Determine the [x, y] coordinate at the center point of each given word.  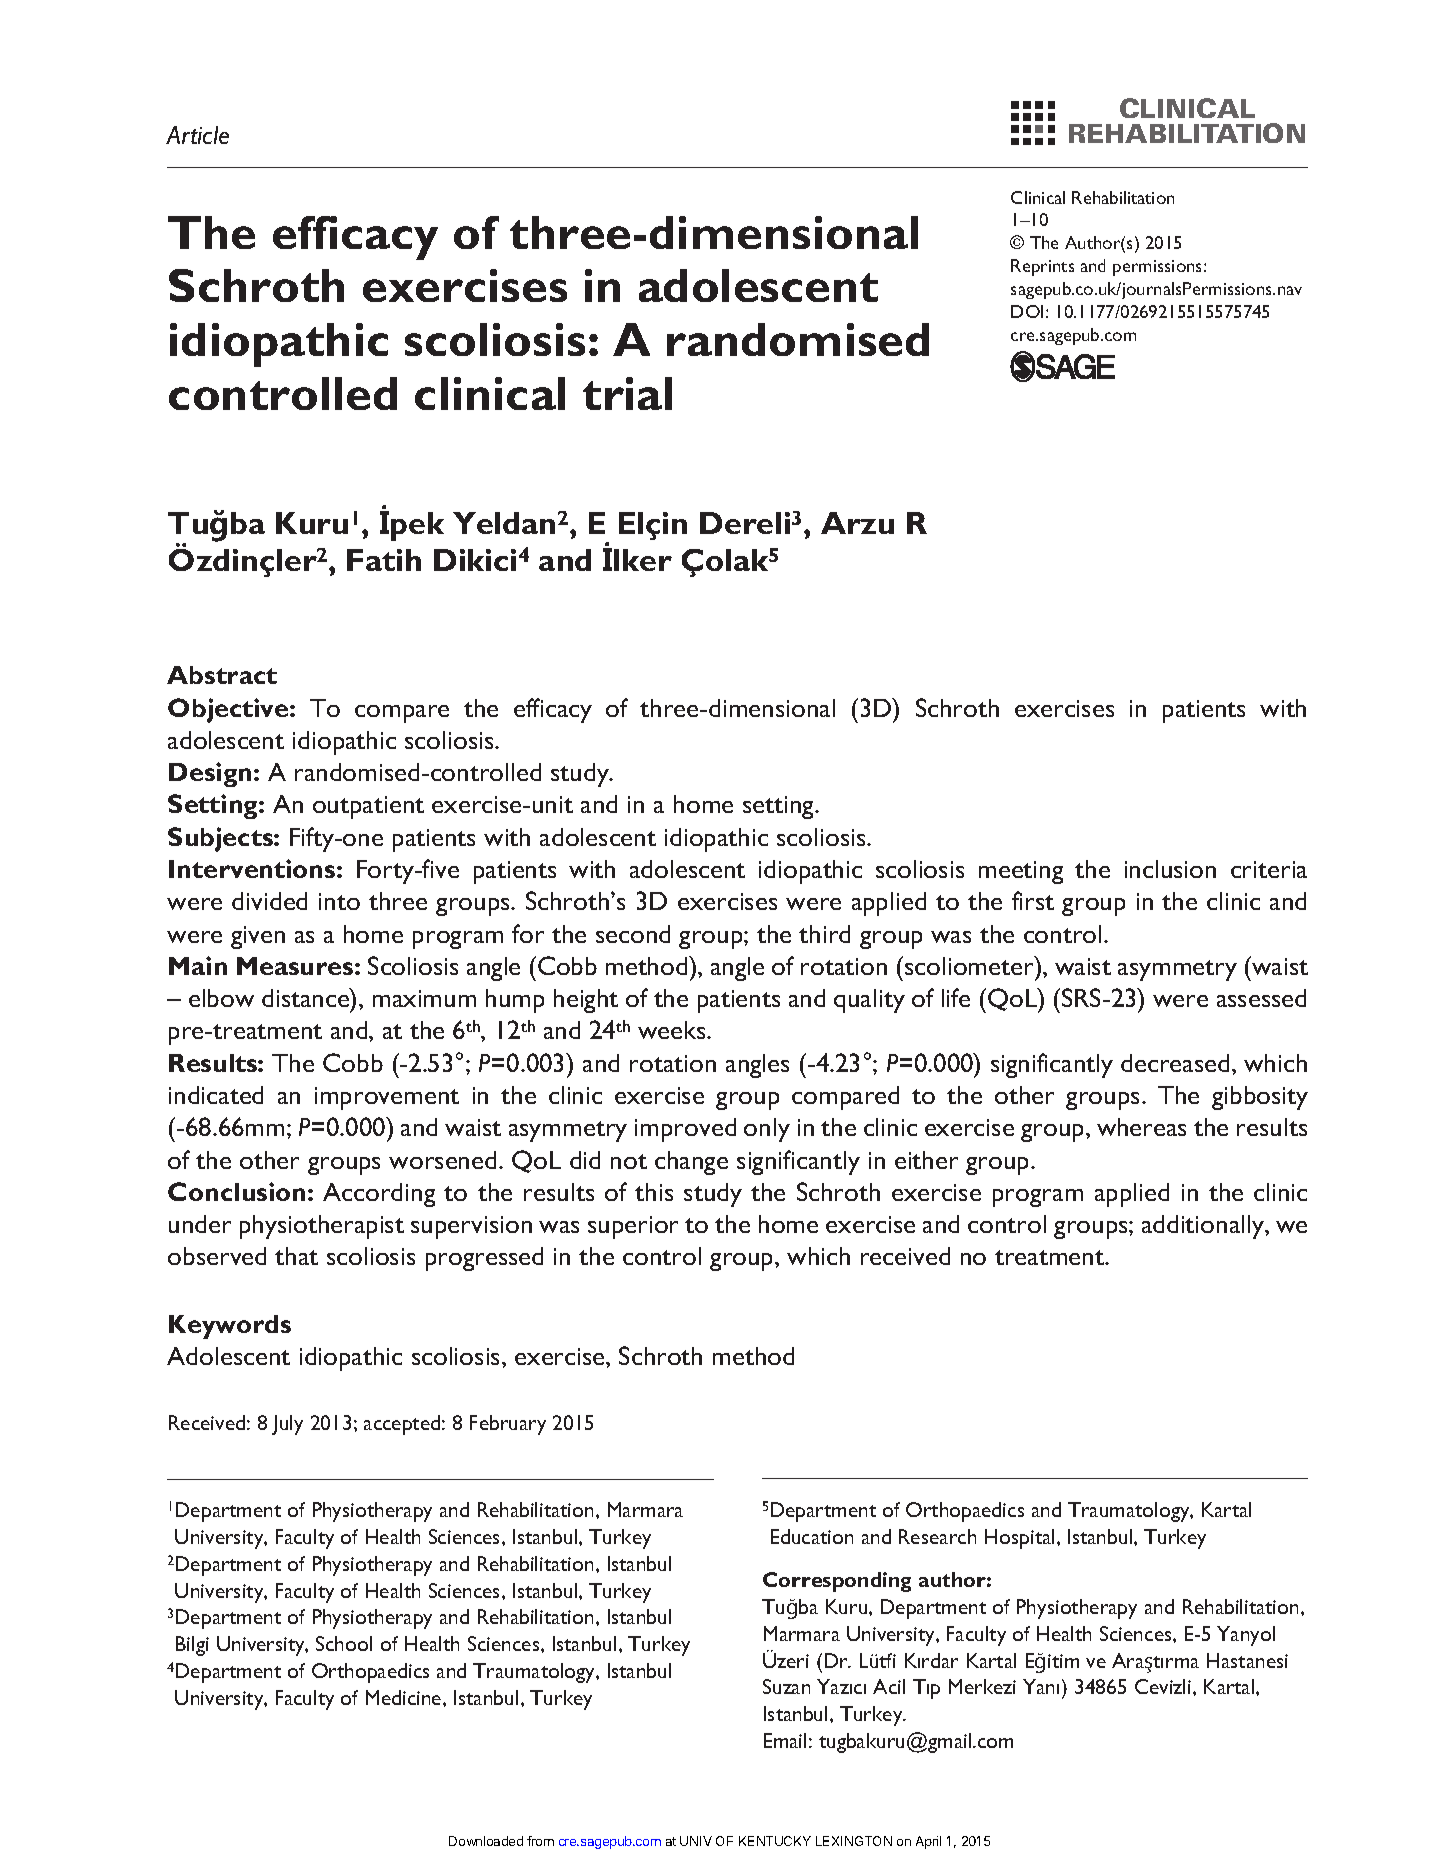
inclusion [1170, 869]
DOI [1027, 311]
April [928, 1842]
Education [812, 1536]
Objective [229, 710]
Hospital [1019, 1539]
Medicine [405, 1697]
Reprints [1042, 267]
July [287, 1425]
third [824, 934]
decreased [1175, 1063]
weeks [673, 1030]
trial [627, 393]
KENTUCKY [775, 1841]
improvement [387, 1098]
